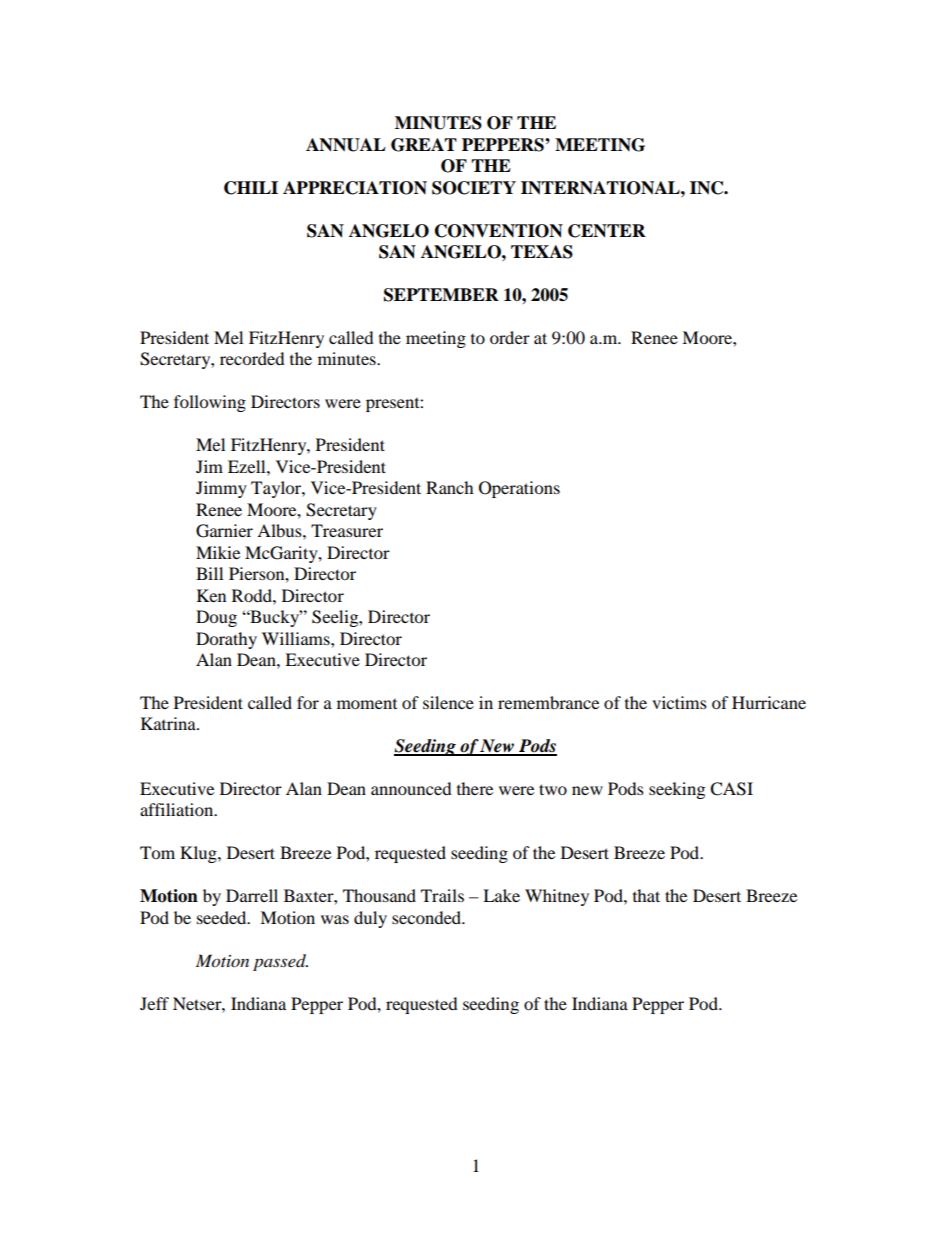 This image has width=952, height=1233. What do you see at coordinates (209, 573) in the image?
I see `Bill` at bounding box center [209, 573].
